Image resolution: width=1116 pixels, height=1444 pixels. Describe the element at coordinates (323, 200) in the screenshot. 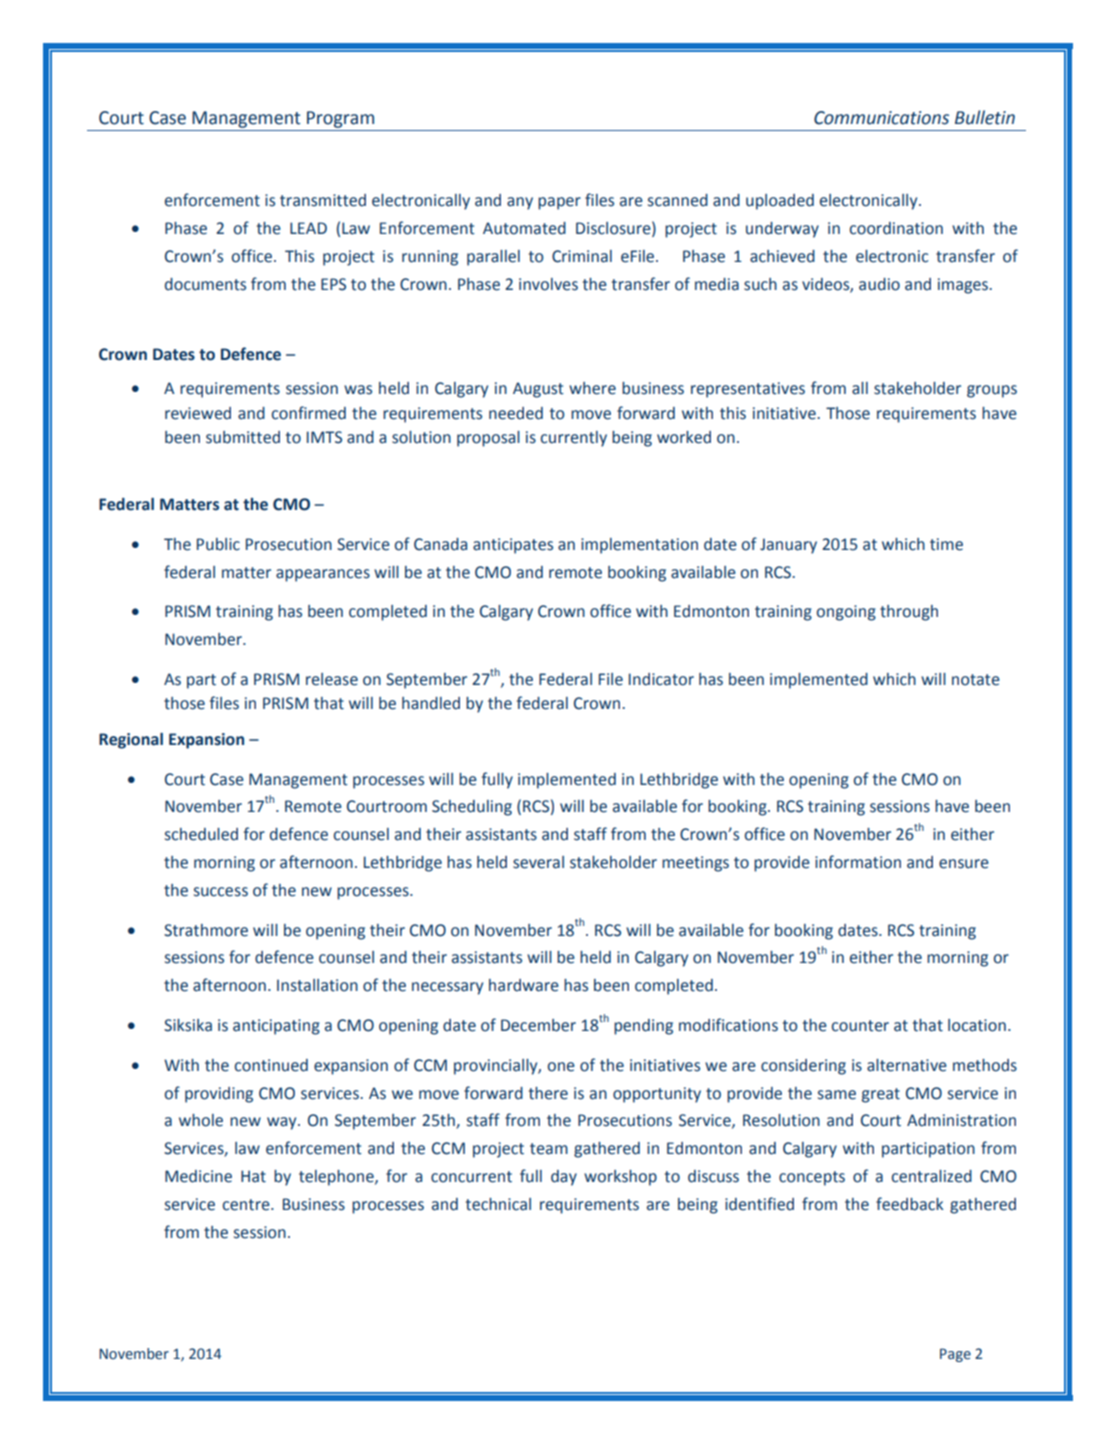

I see `transmitted` at that location.
